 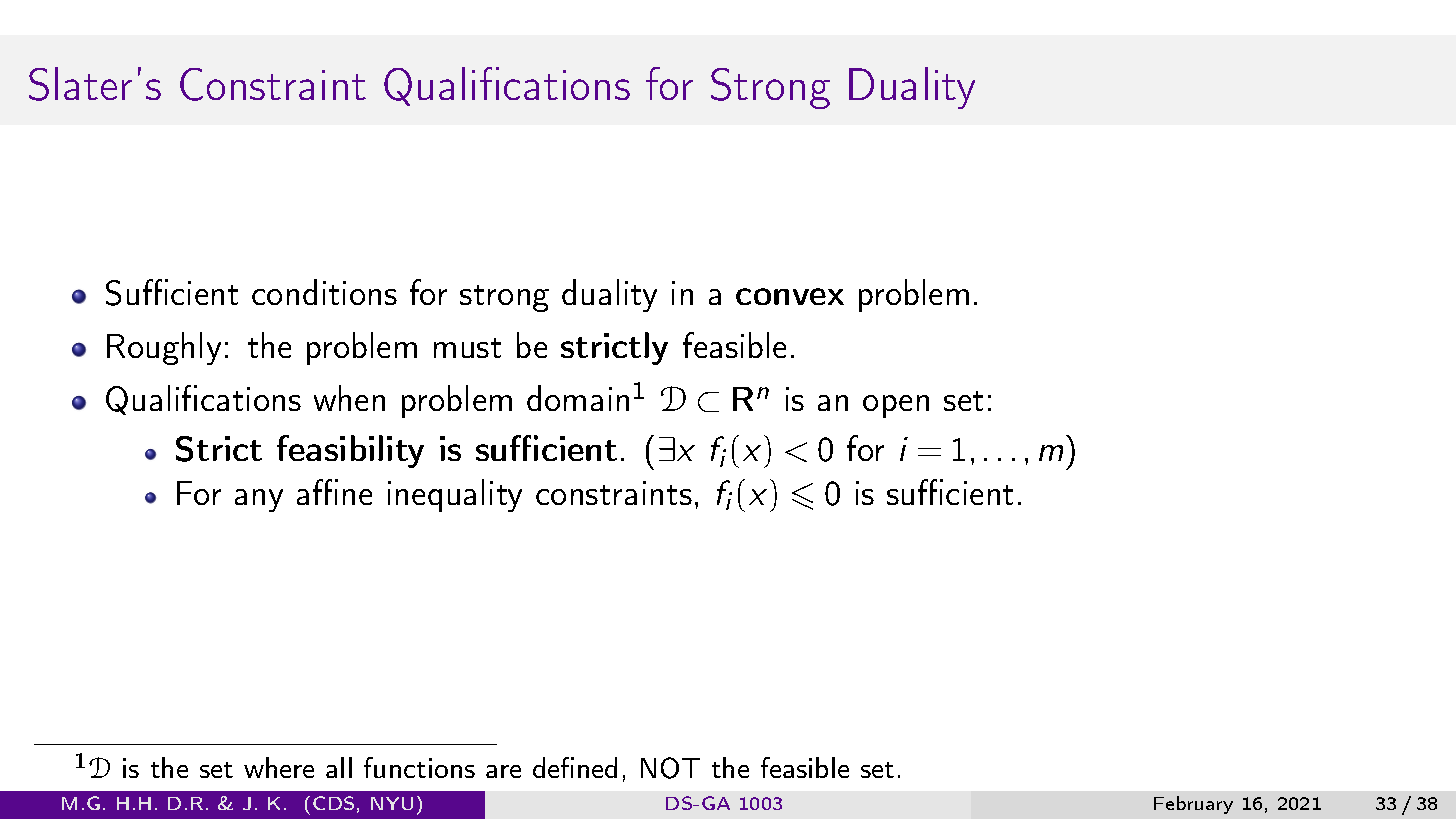 I want to click on defined, so click(x=575, y=767).
